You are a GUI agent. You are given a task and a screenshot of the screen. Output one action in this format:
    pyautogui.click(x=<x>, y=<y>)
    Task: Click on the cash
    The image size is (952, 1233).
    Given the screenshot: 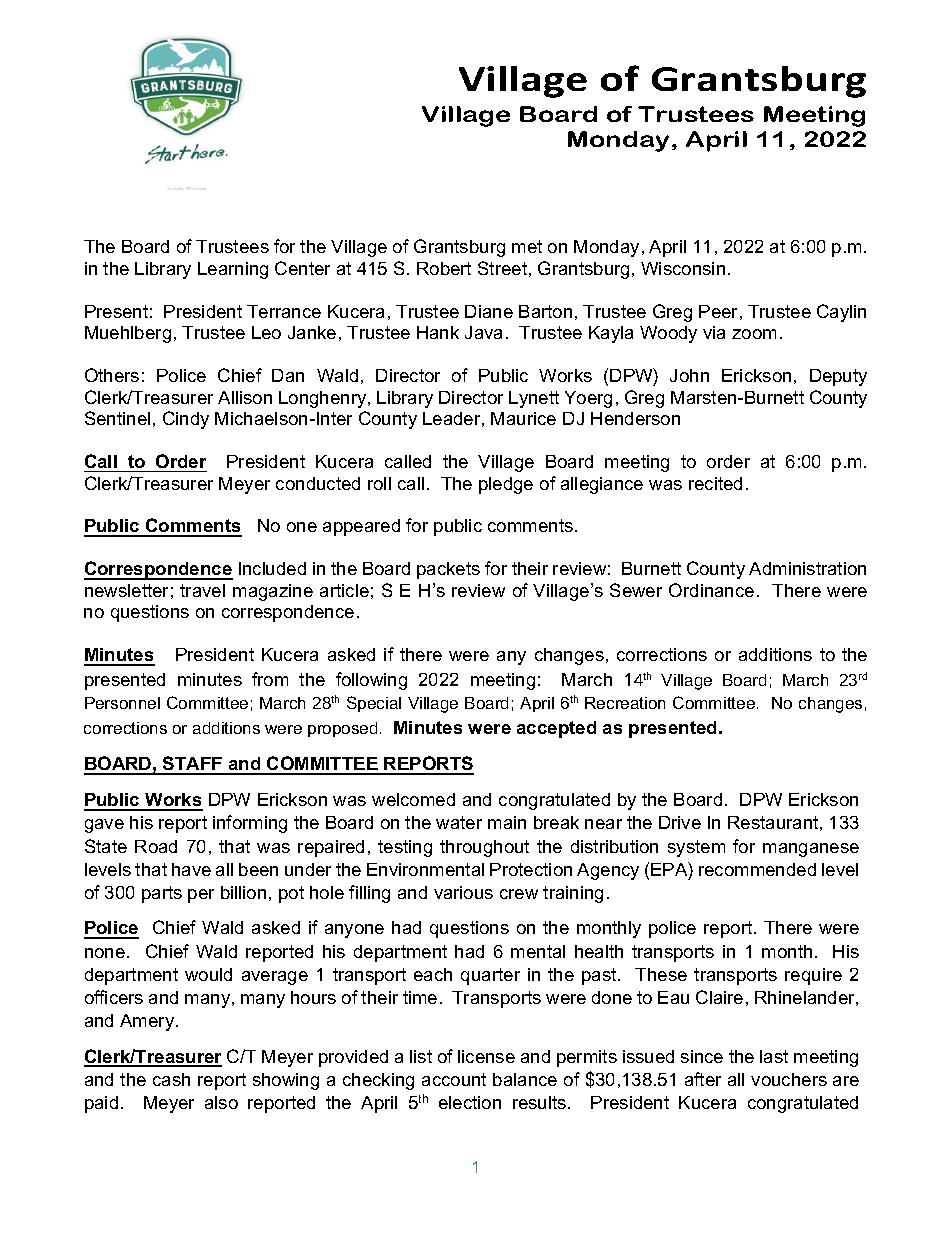 What is the action you would take?
    pyautogui.click(x=171, y=1079)
